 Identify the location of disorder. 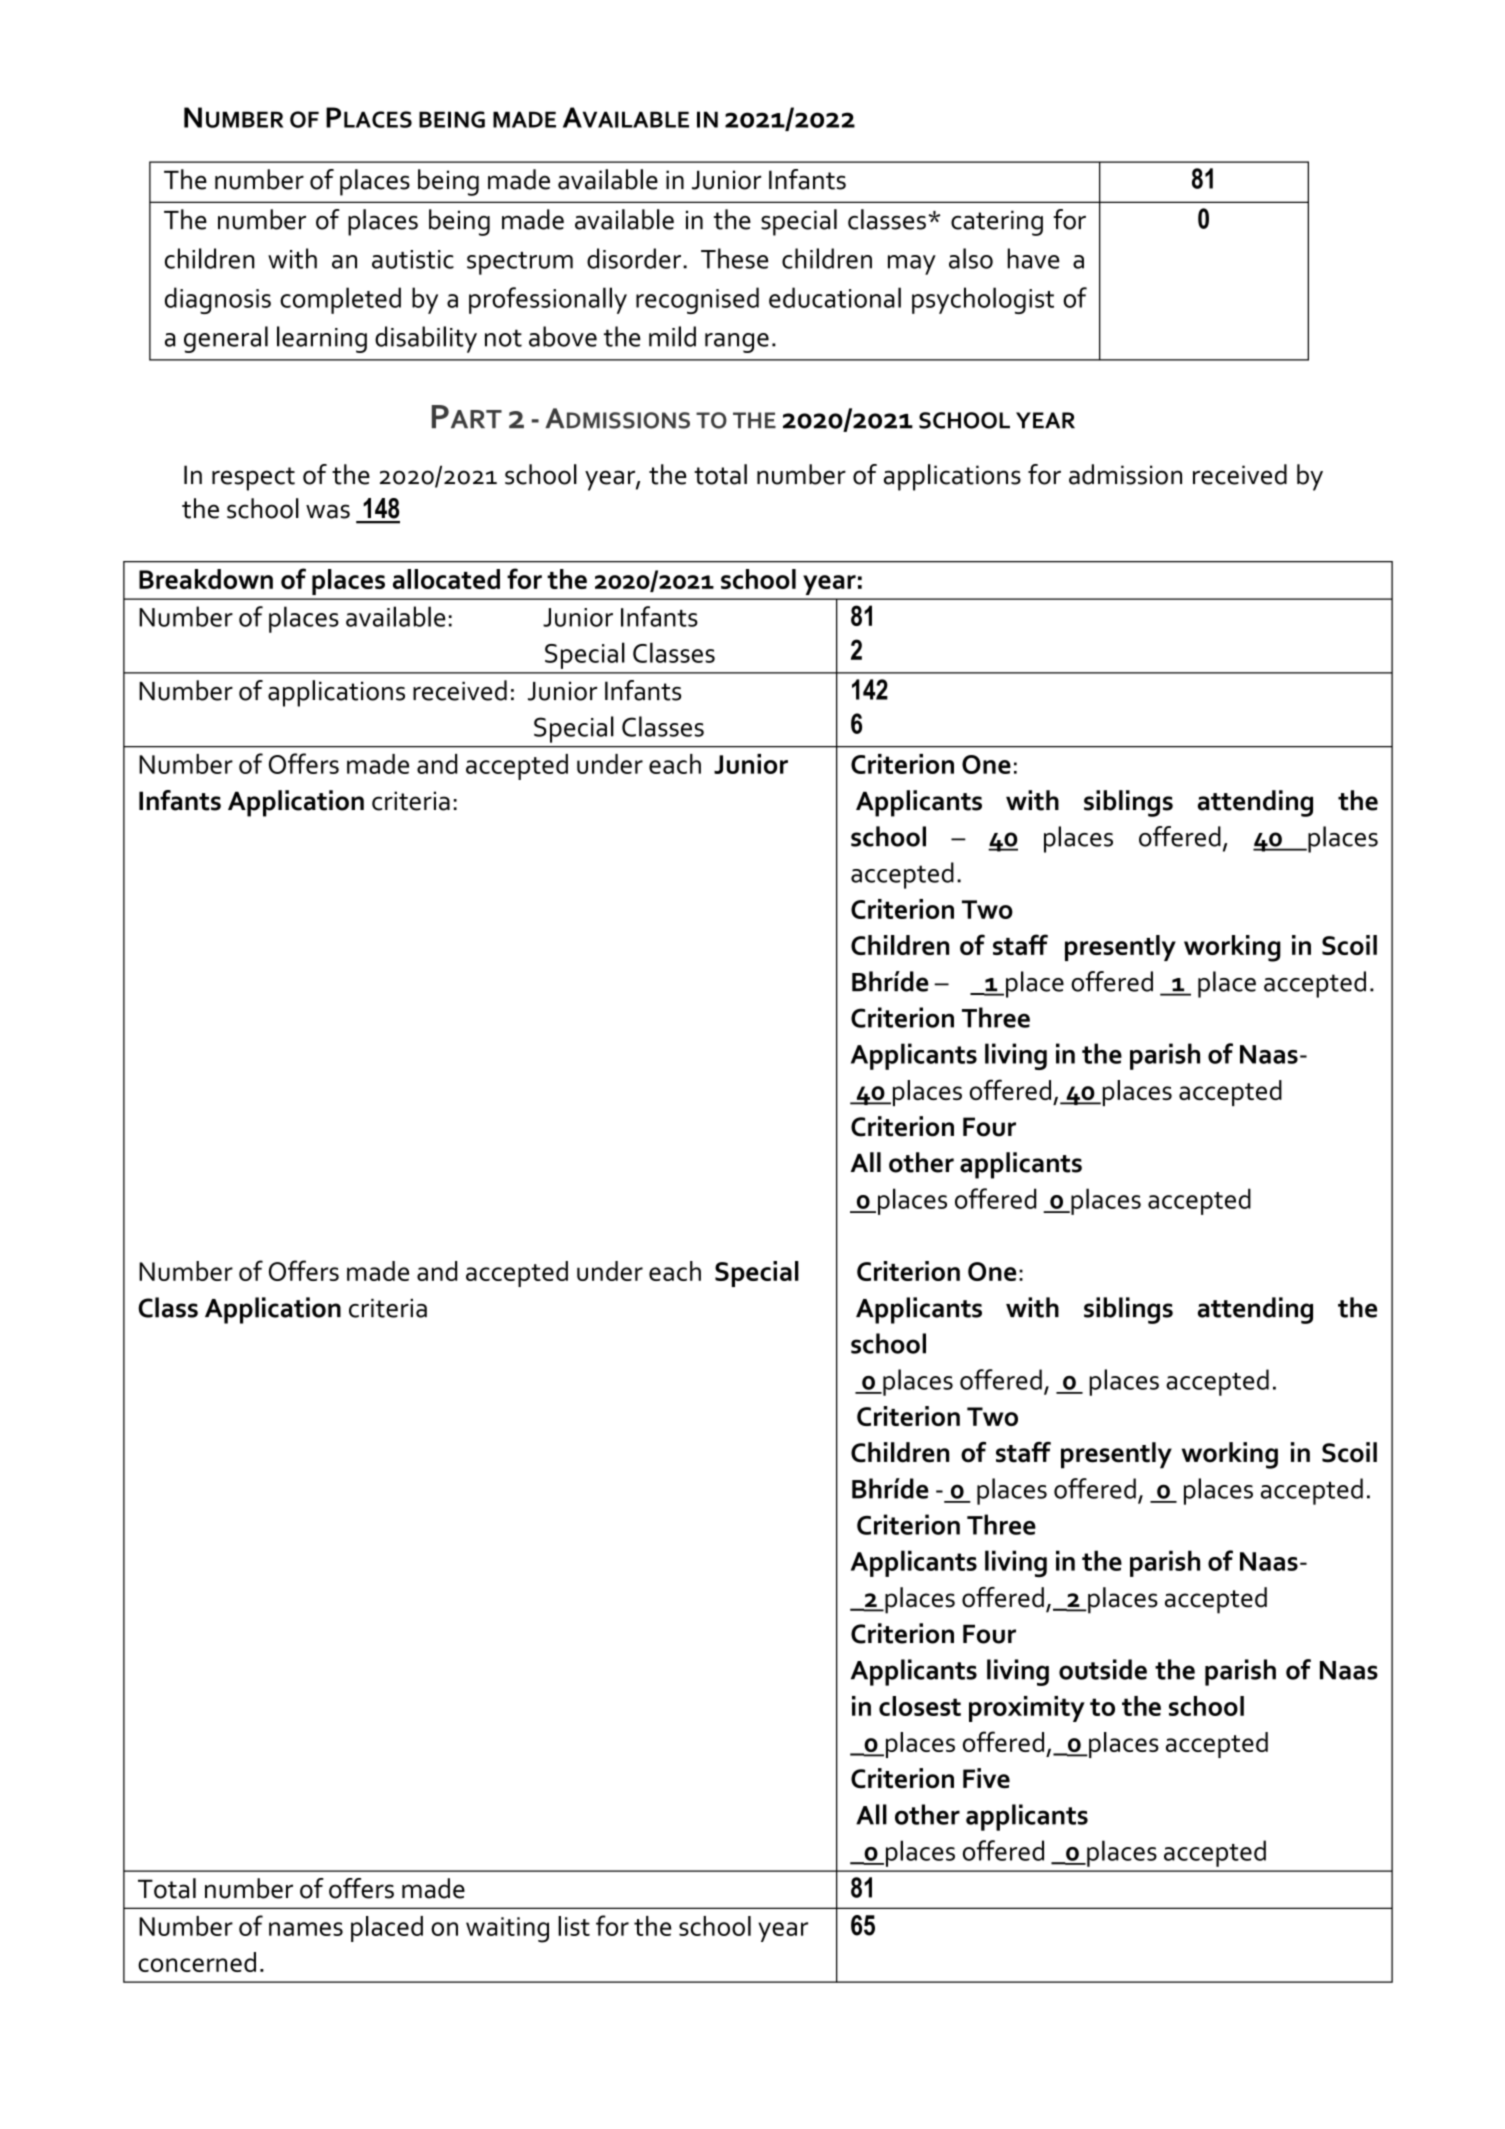
(634, 258).
